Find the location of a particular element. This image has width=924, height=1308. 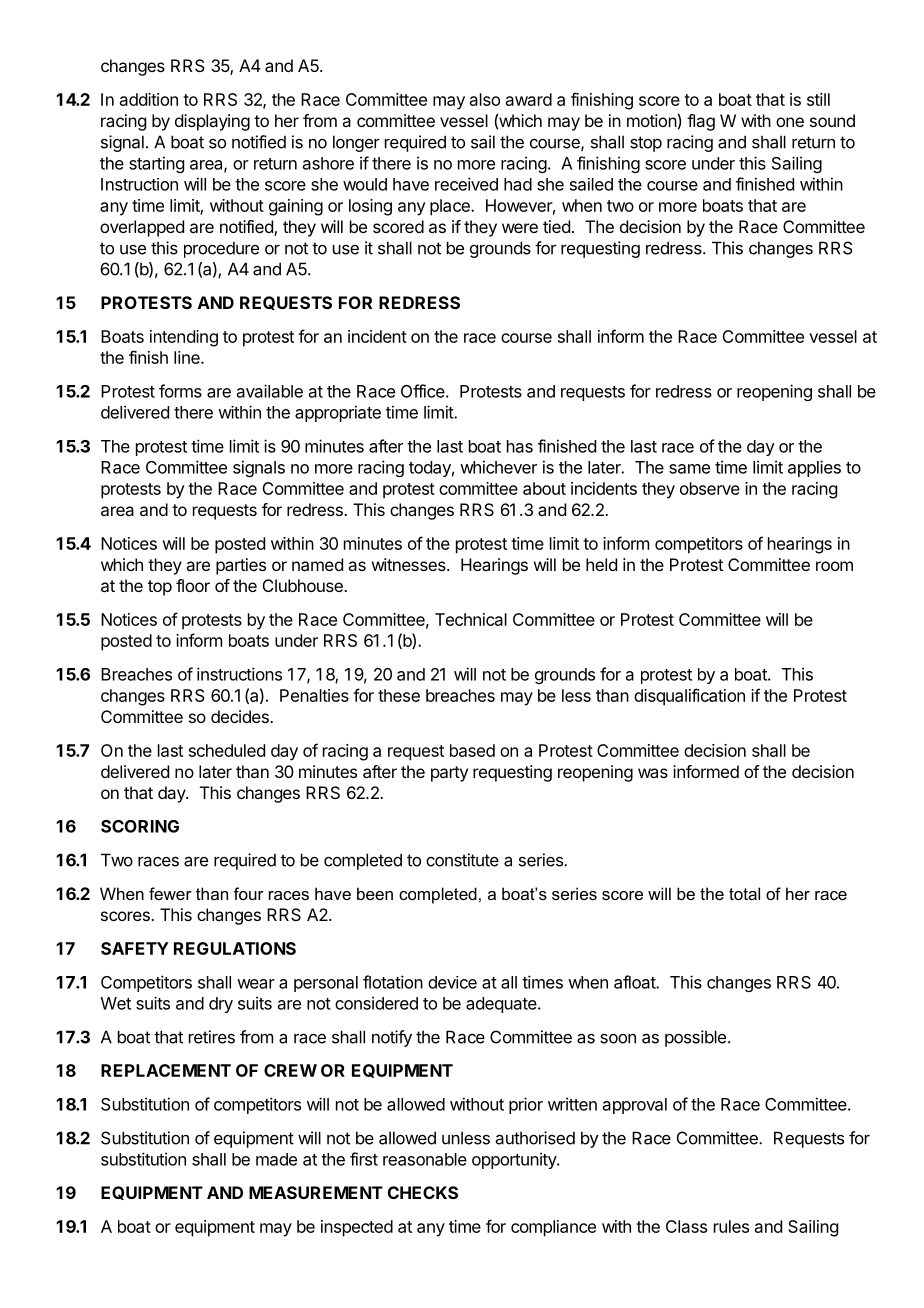

made is located at coordinates (276, 1159).
